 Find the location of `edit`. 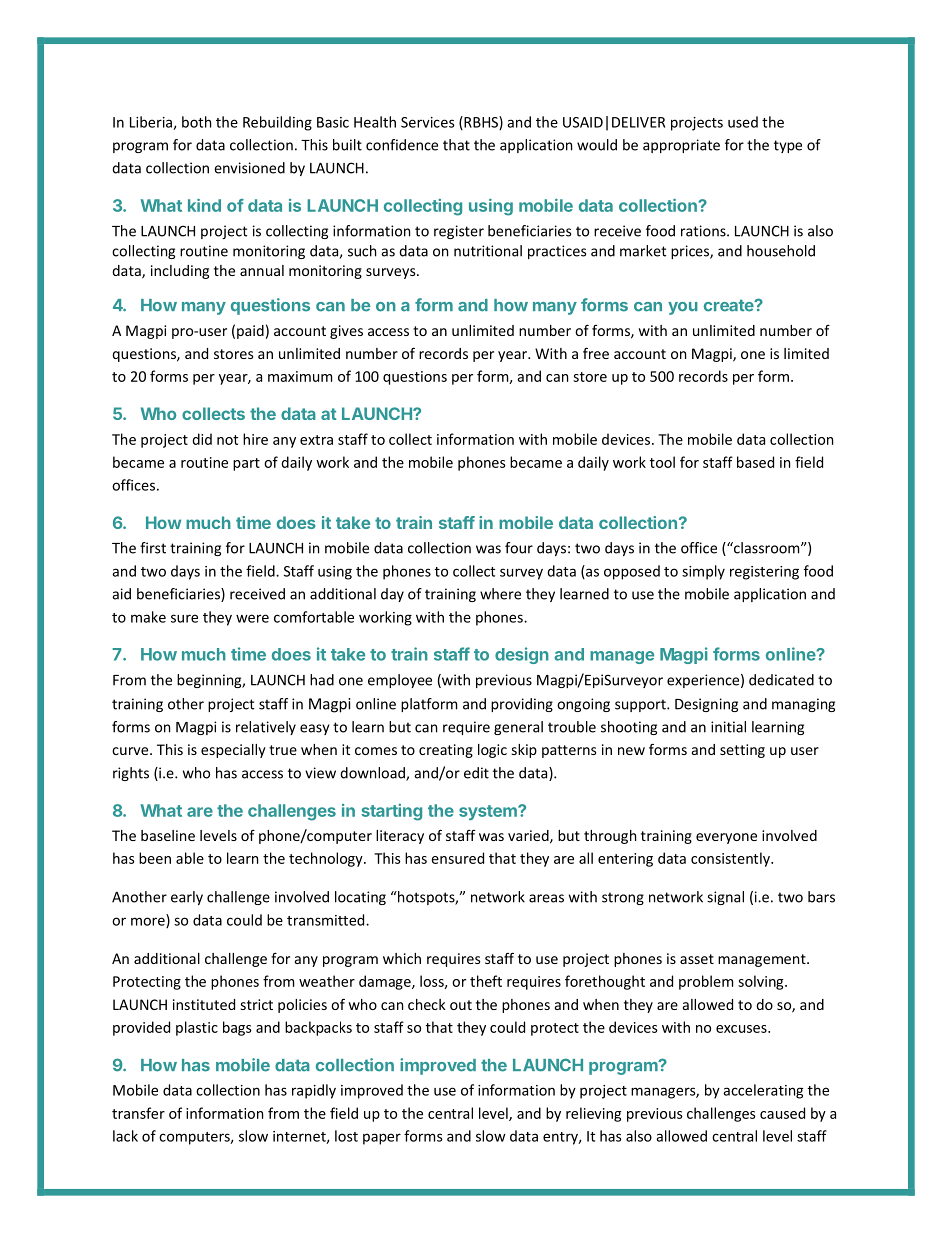

edit is located at coordinates (476, 773).
